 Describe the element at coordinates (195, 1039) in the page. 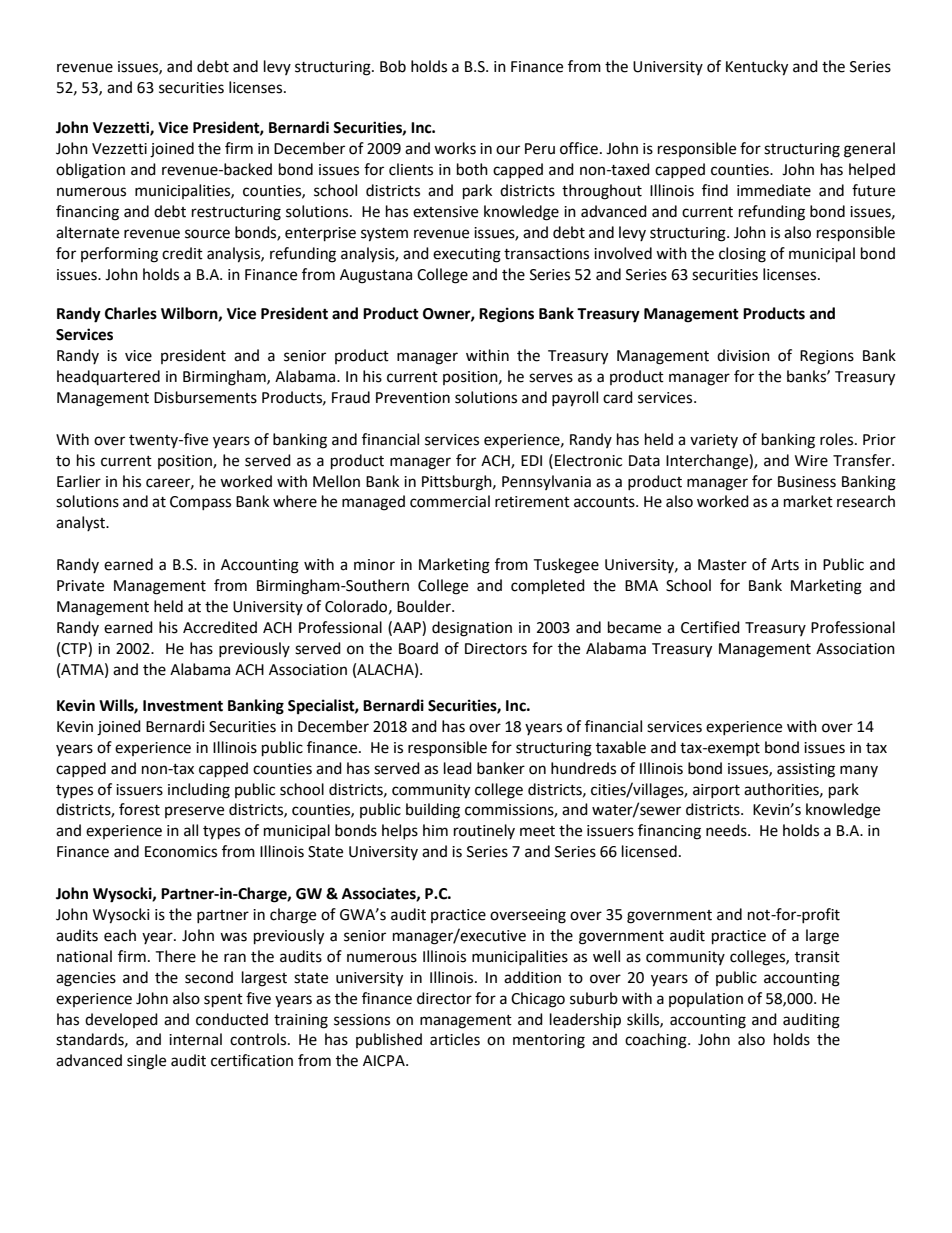

I see `internal` at that location.
